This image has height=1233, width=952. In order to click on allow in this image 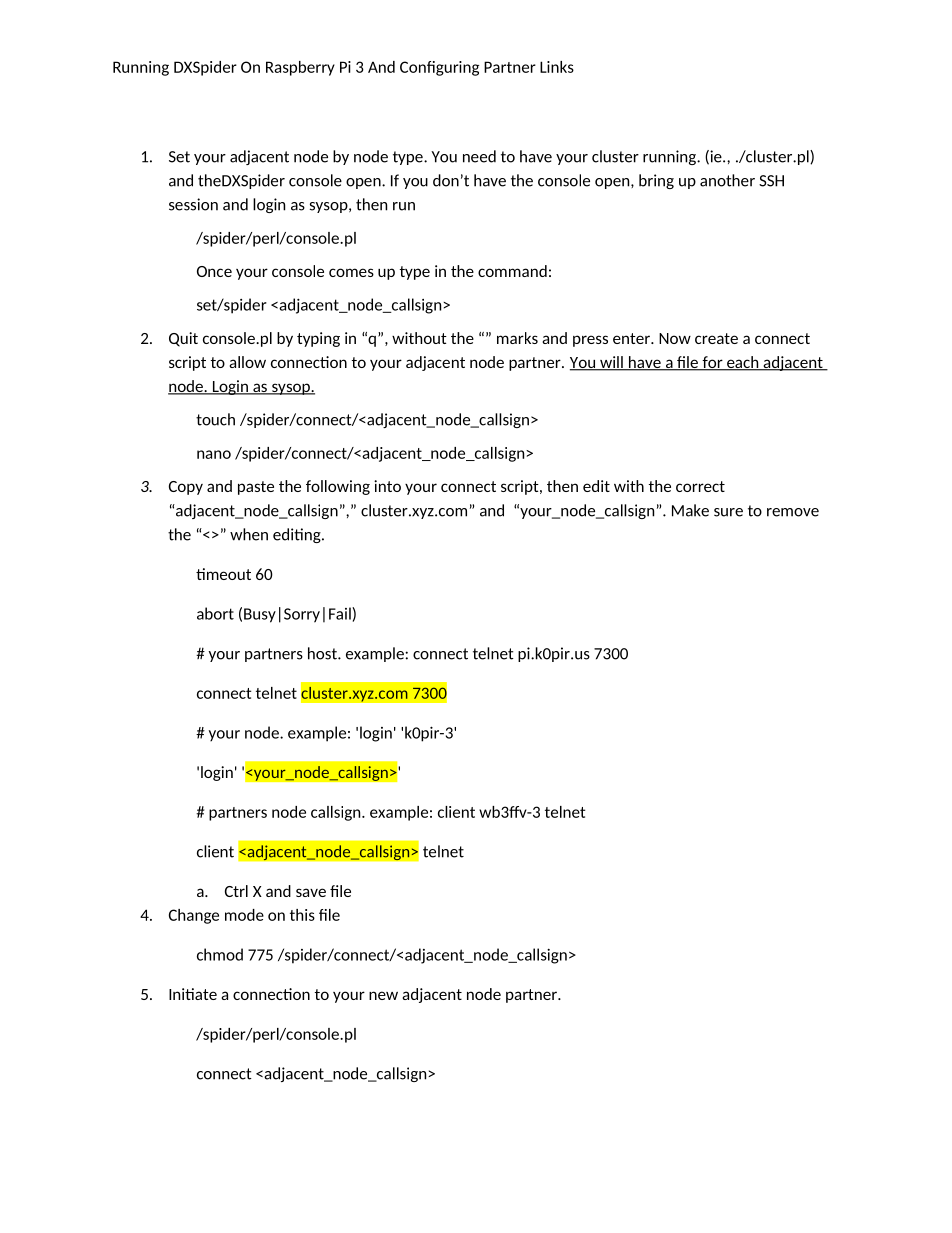, I will do `click(247, 362)`.
